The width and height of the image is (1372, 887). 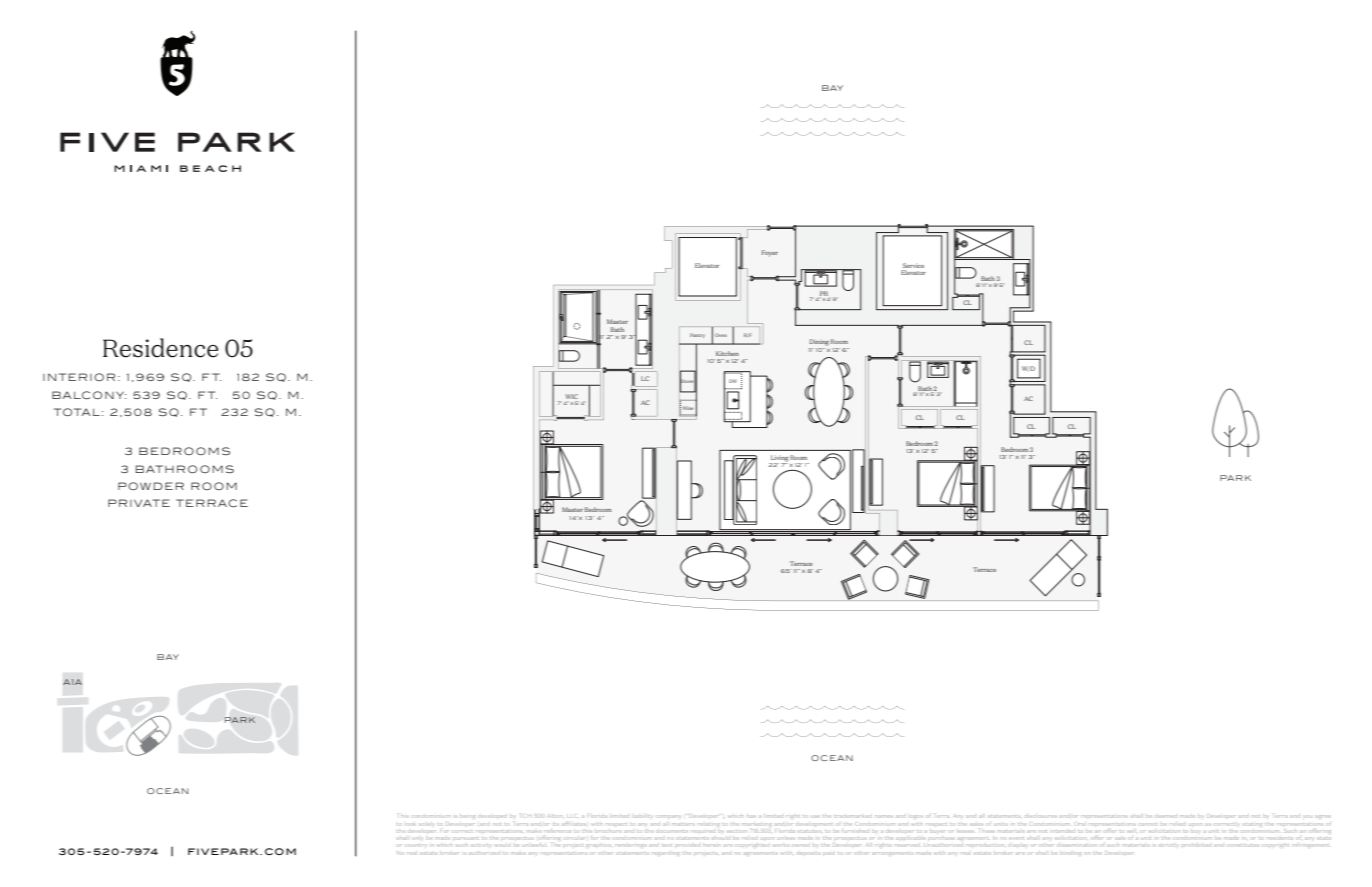 What do you see at coordinates (770, 253) in the image?
I see `Foyer` at bounding box center [770, 253].
